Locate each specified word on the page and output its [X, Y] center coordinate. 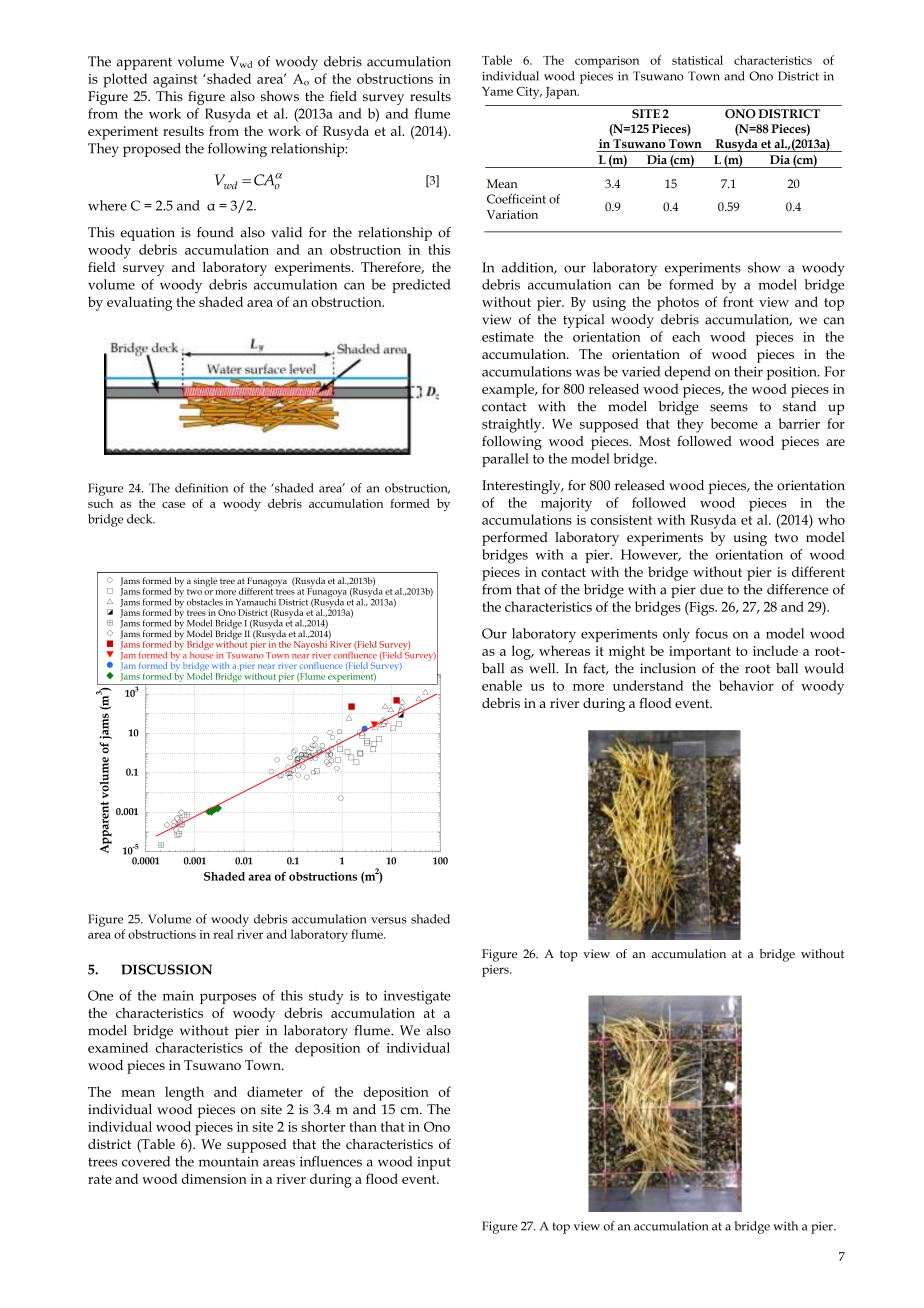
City [529, 92]
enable [502, 685]
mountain [229, 1161]
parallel [505, 460]
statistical [697, 60]
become [734, 423]
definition [201, 488]
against [175, 81]
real [223, 934]
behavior [746, 685]
